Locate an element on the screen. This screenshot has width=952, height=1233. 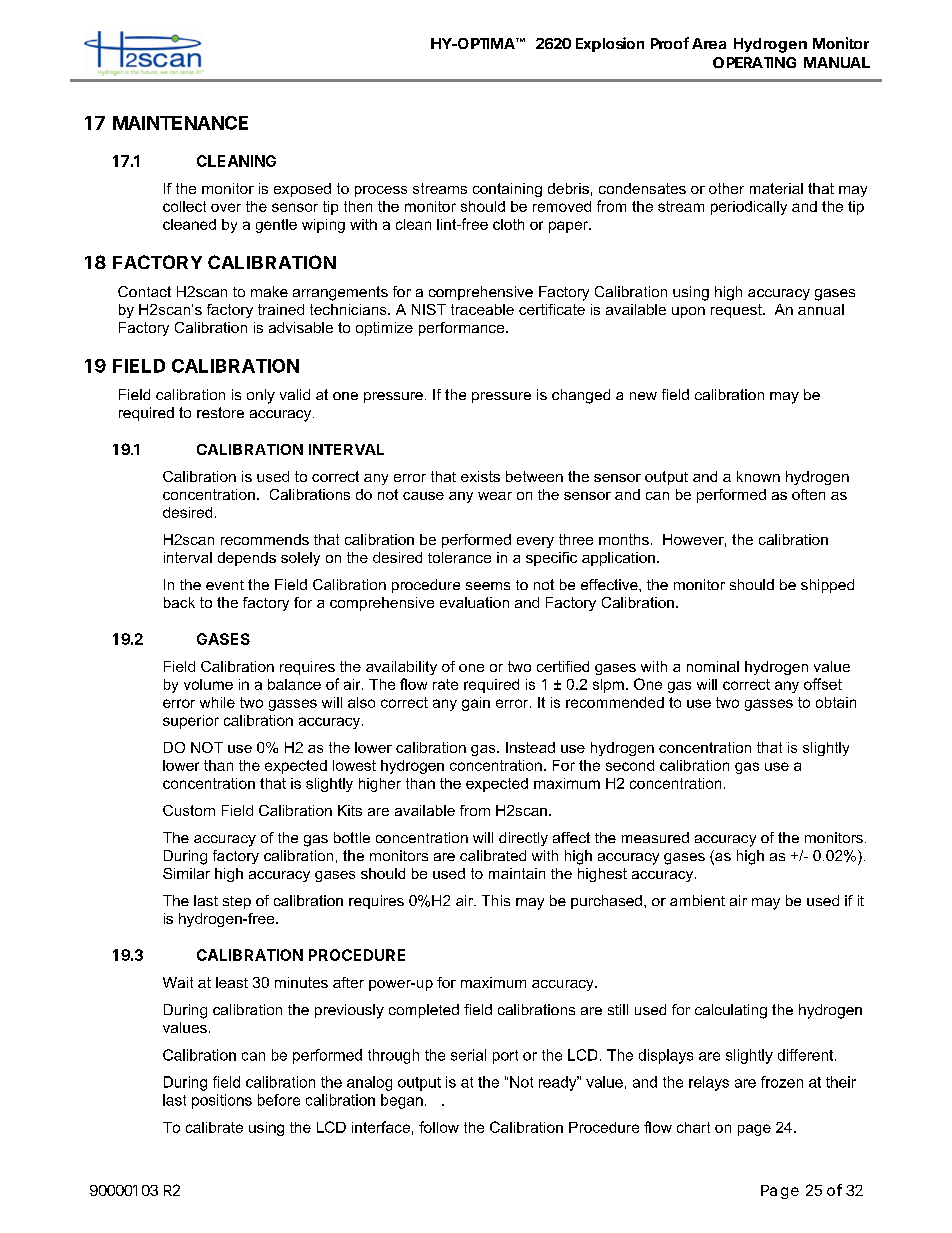
request is located at coordinates (737, 311).
